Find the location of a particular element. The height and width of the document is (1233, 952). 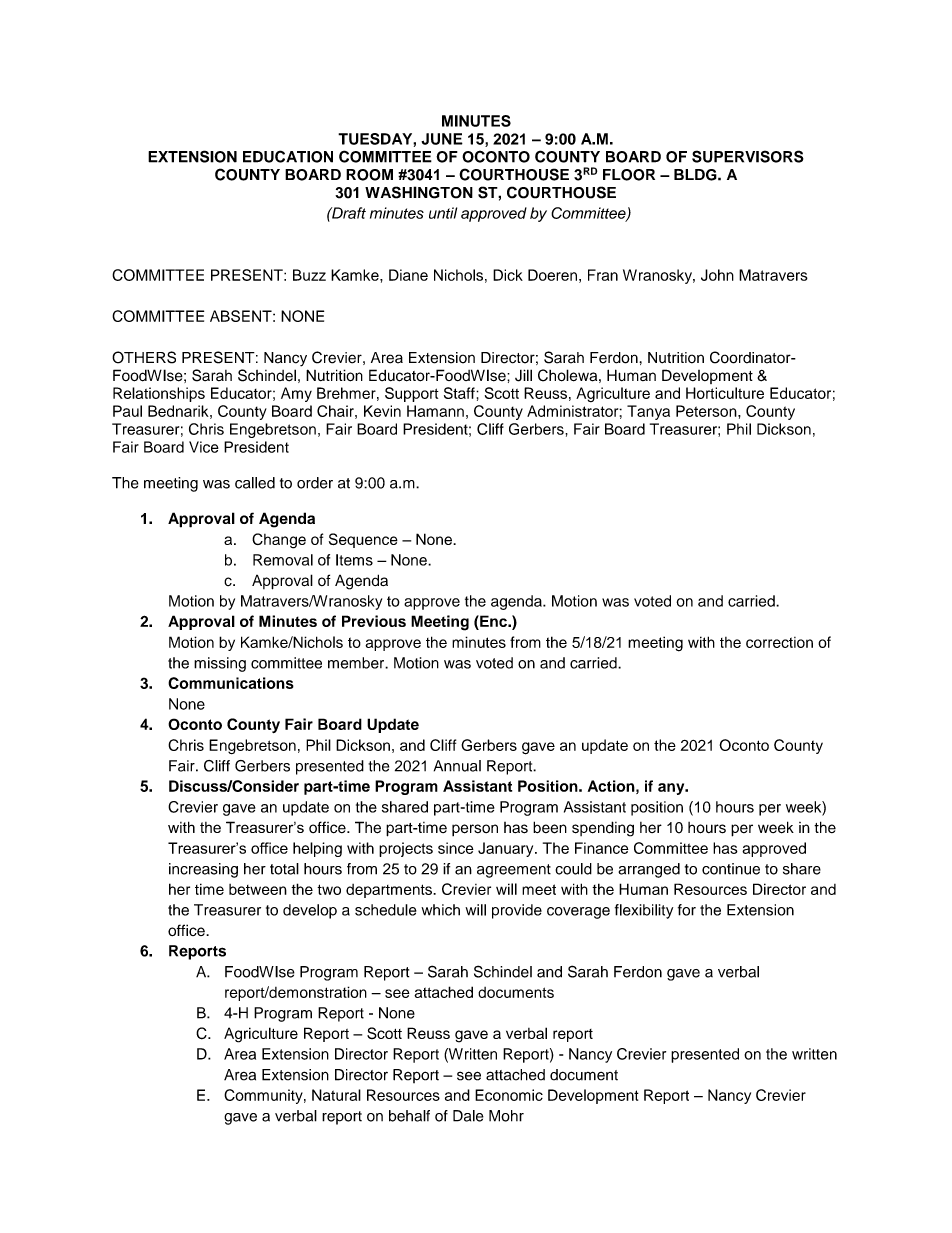

increasing is located at coordinates (203, 870).
